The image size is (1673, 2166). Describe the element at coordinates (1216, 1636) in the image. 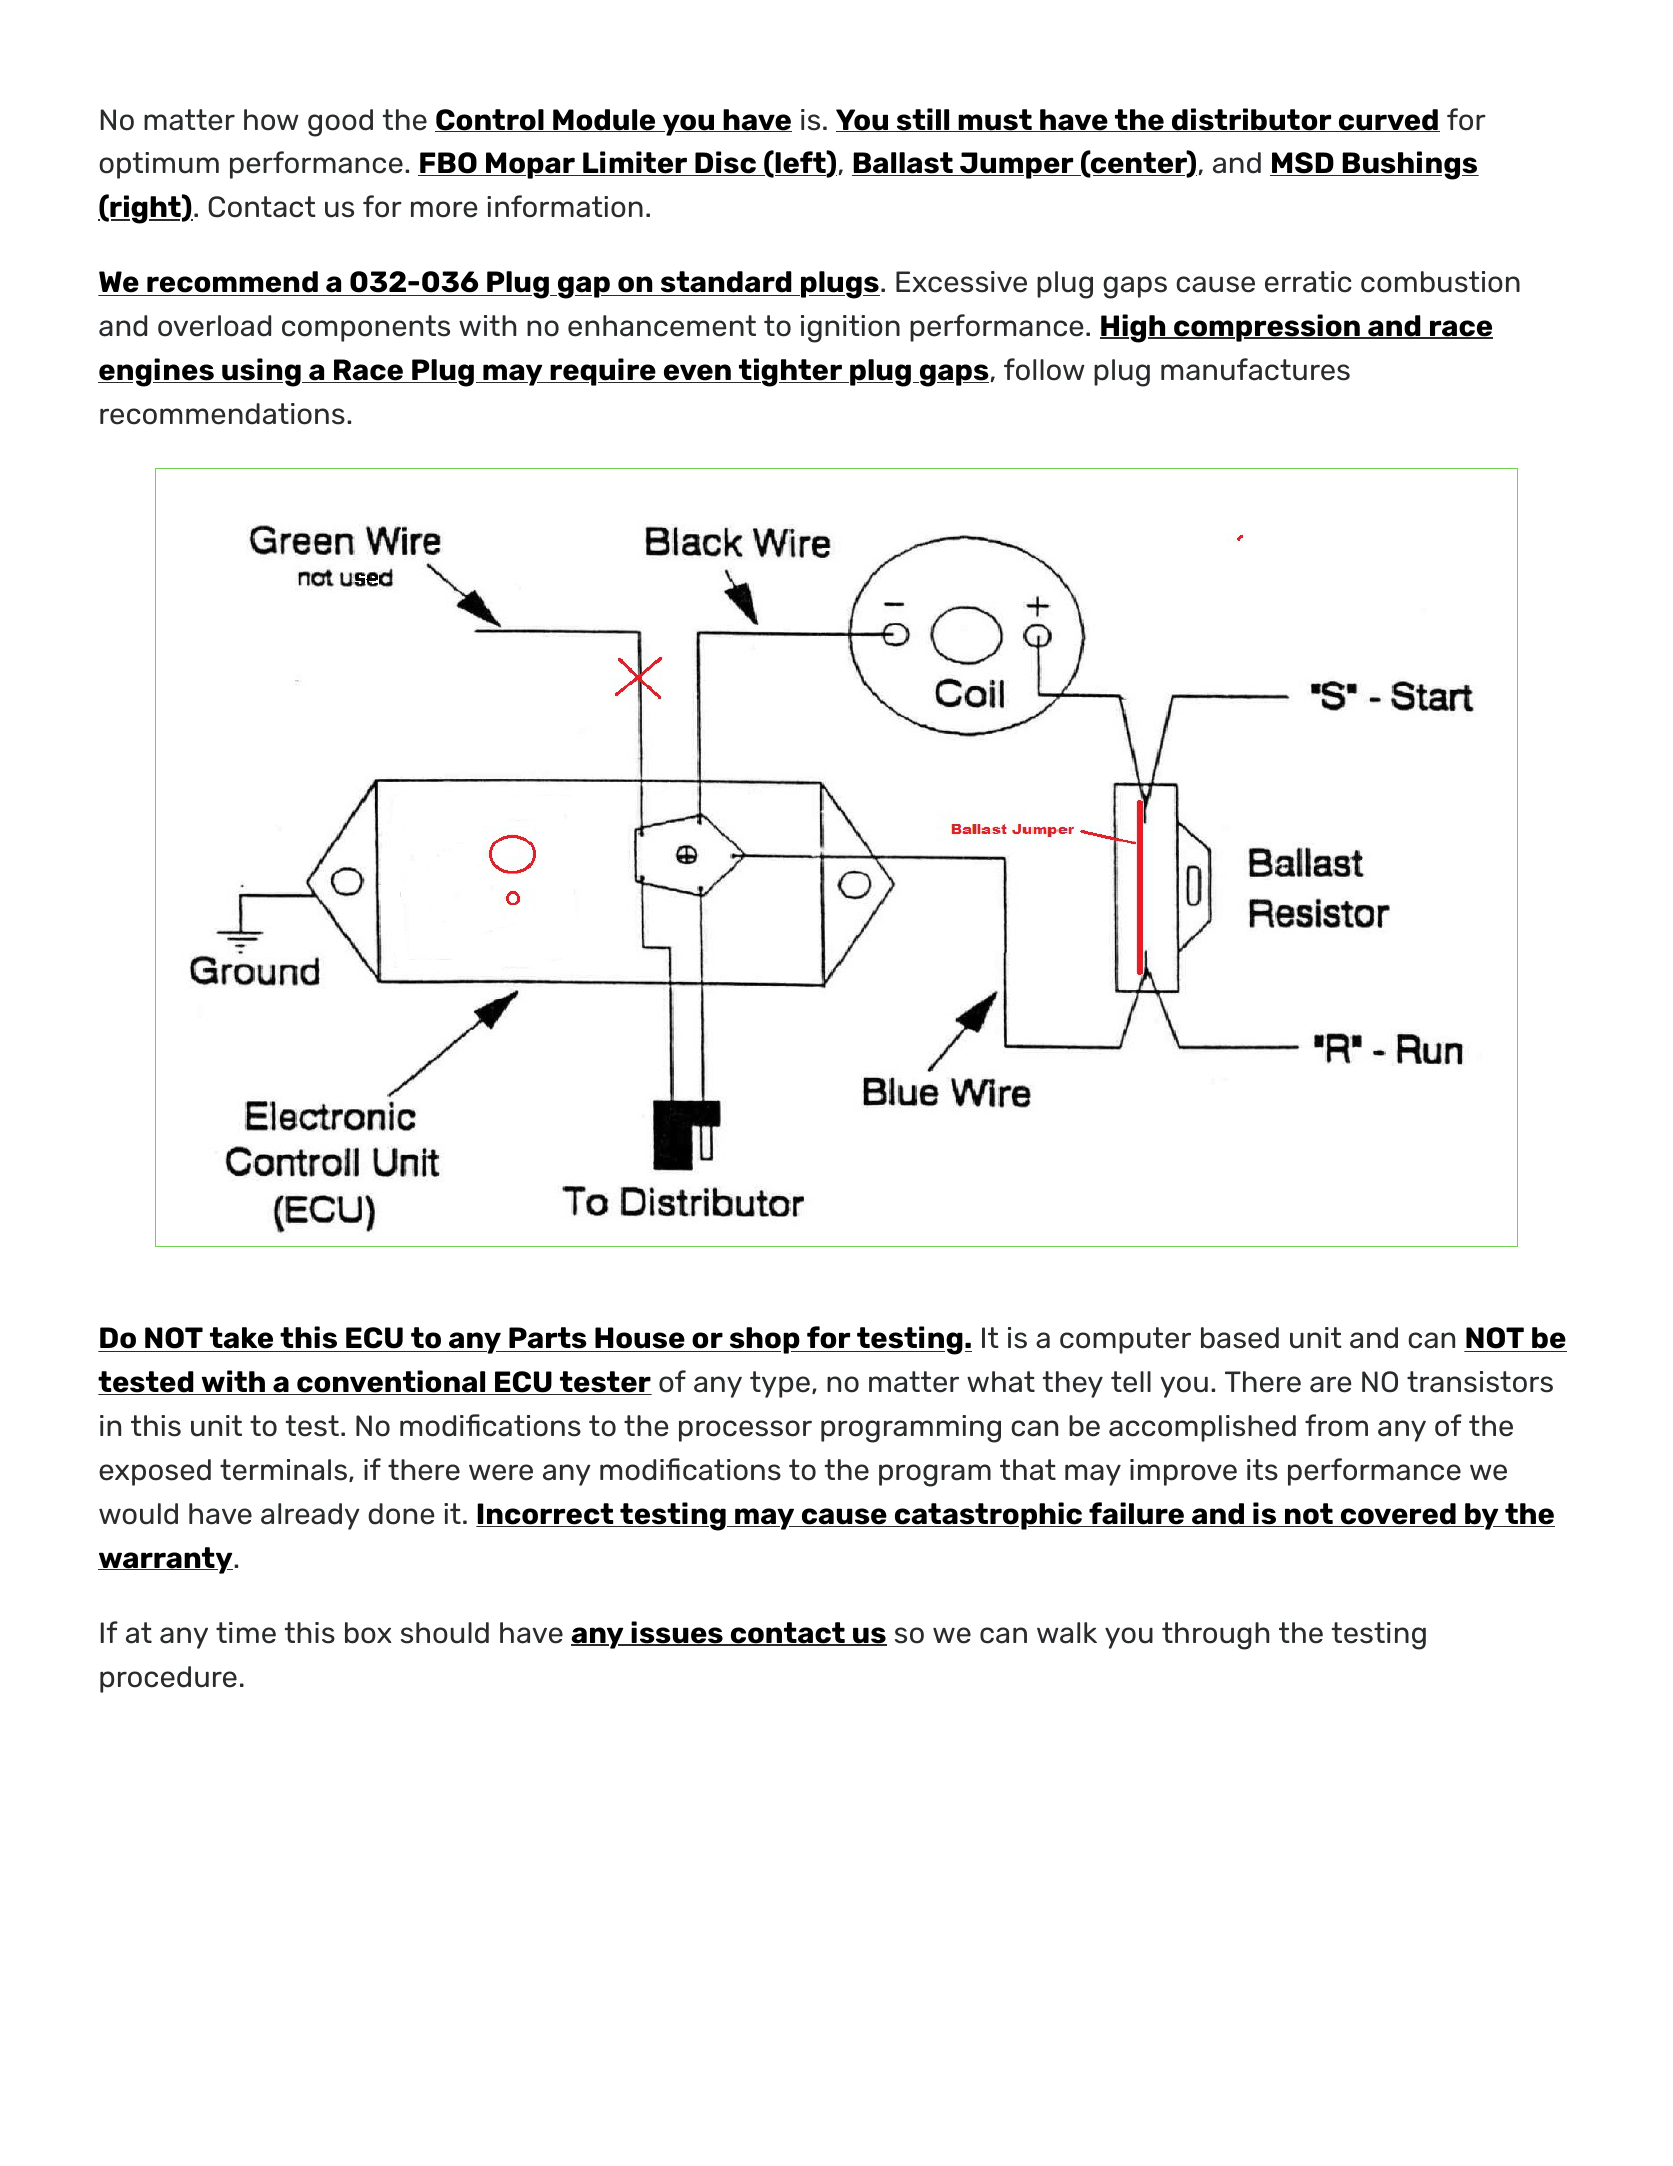

I see `through` at that location.
